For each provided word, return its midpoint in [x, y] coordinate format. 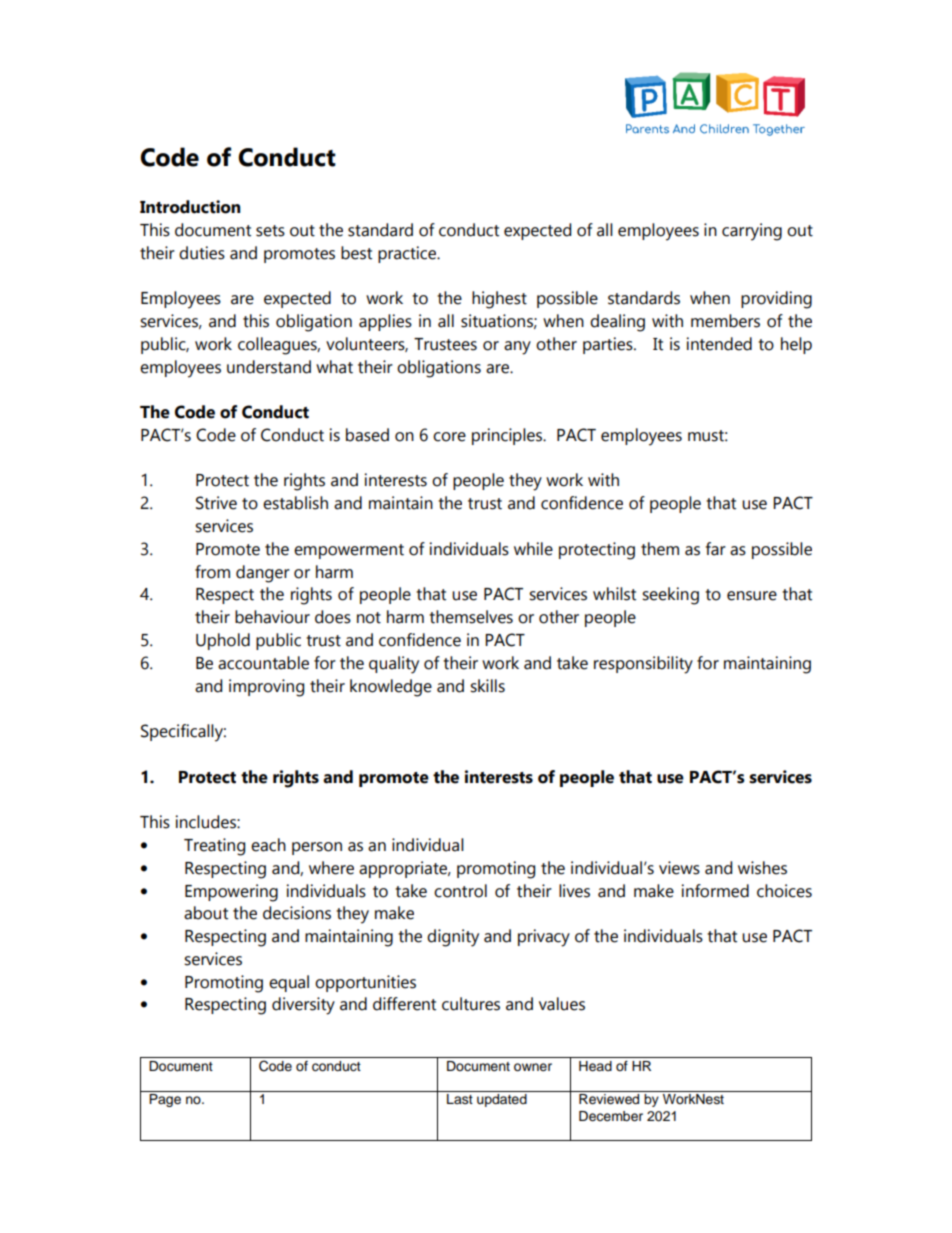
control [460, 891]
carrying [752, 232]
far [716, 549]
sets [270, 231]
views [679, 868]
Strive [216, 503]
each [268, 845]
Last [460, 1099]
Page [165, 1100]
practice [408, 254]
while [533, 549]
